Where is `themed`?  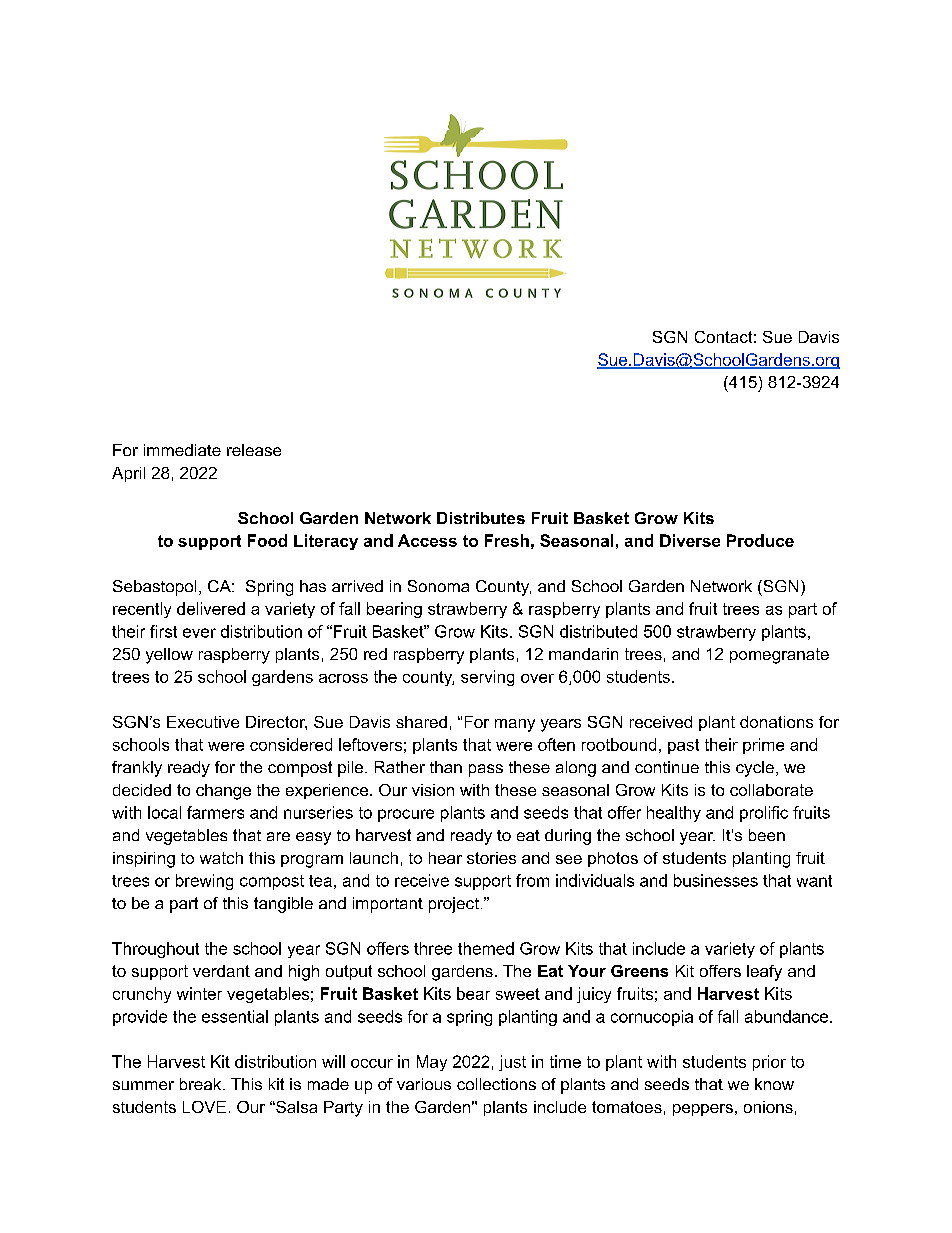 themed is located at coordinates (486, 948).
